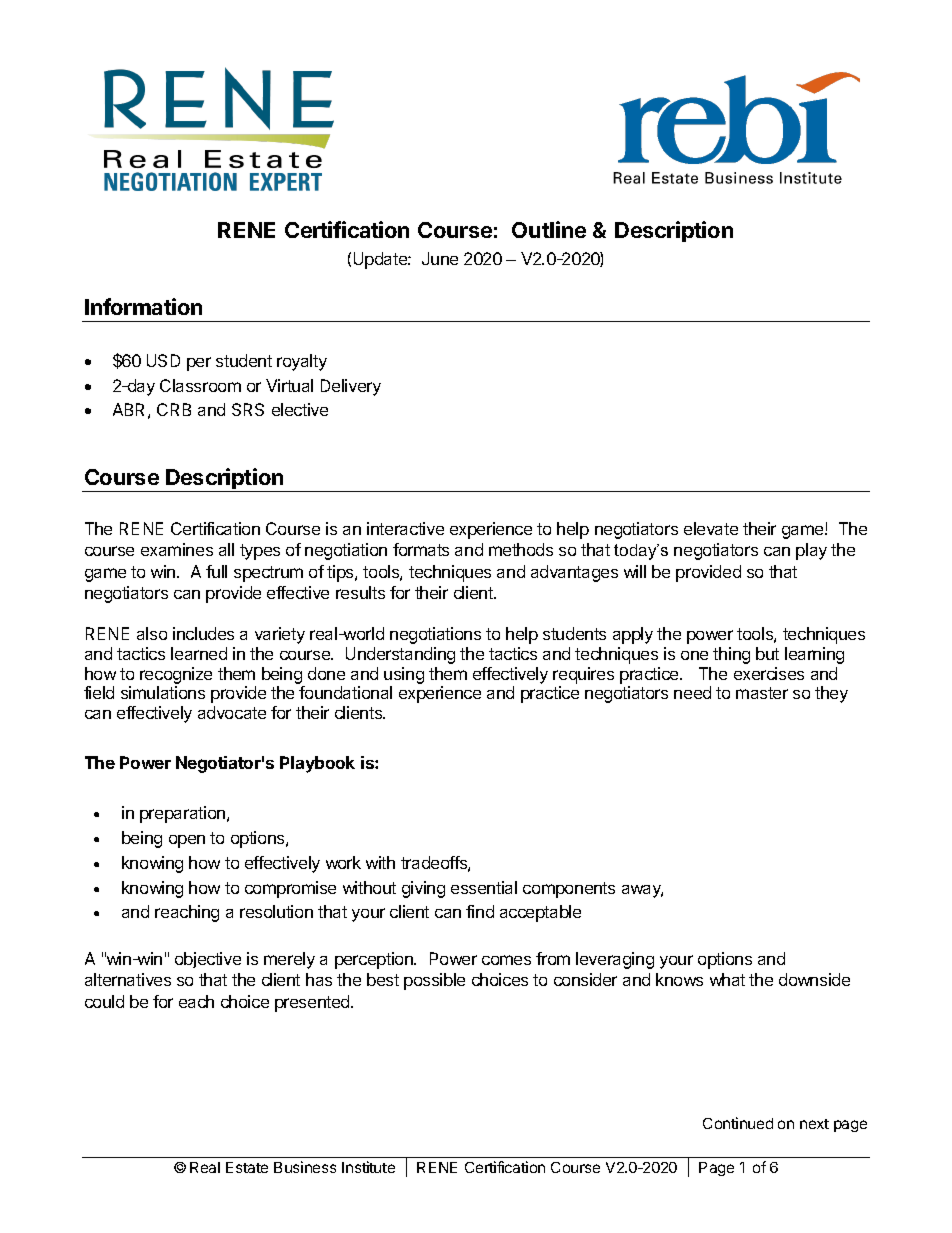 This image has width=952, height=1233. I want to click on Information, so click(143, 306).
